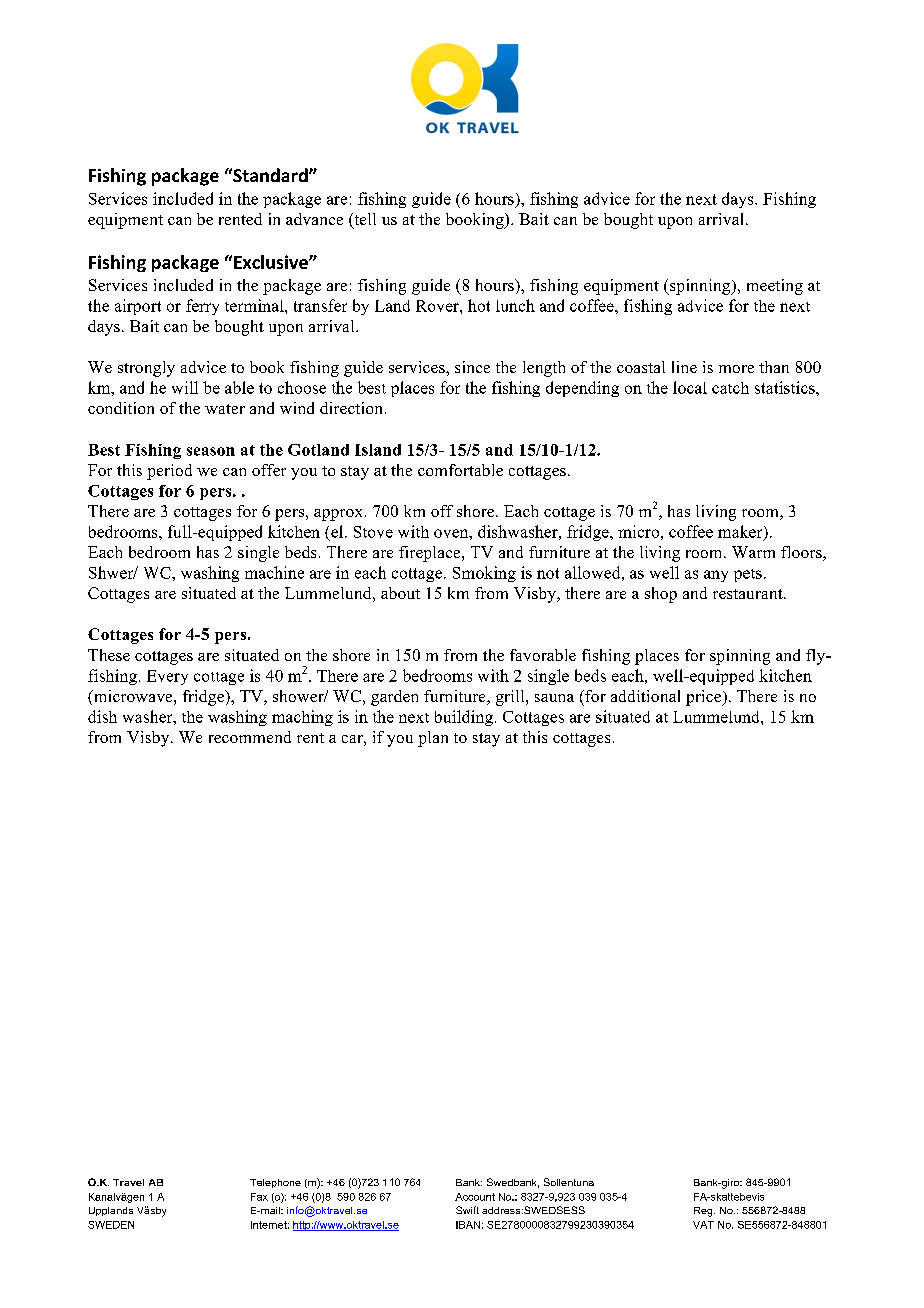  I want to click on ferry, so click(202, 307).
